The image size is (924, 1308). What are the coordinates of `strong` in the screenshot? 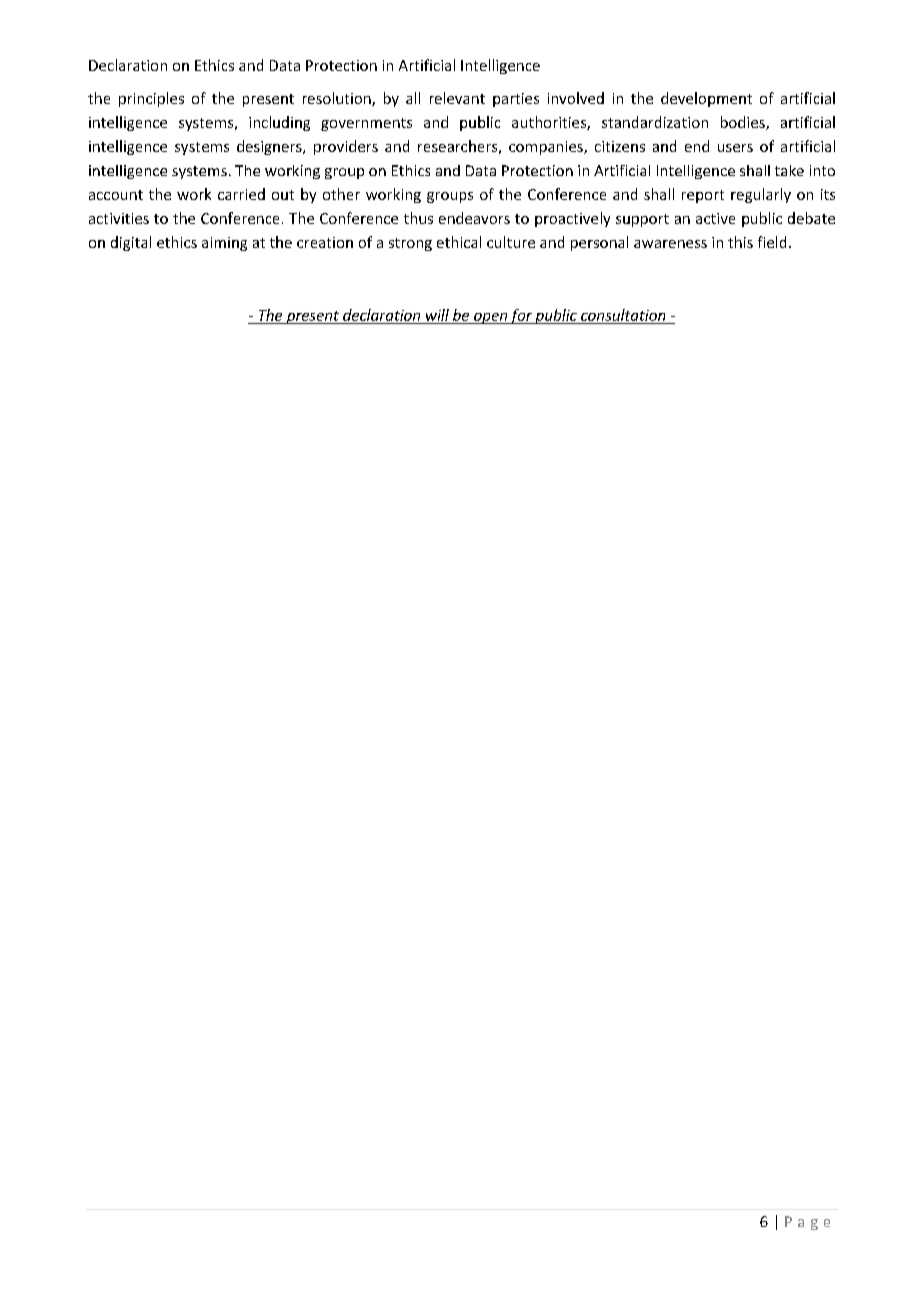 It's located at (410, 244).
